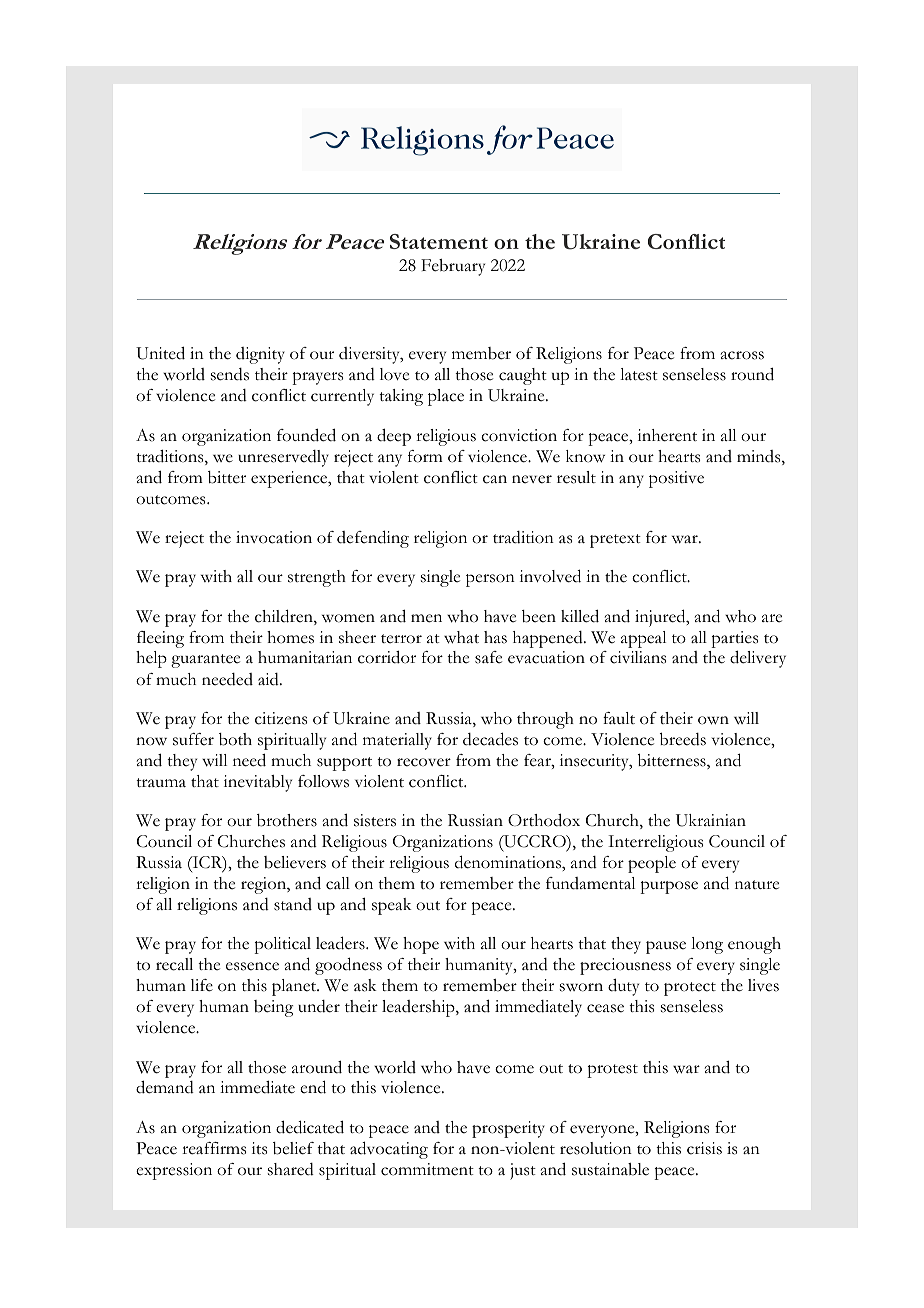 The image size is (924, 1308). I want to click on both, so click(235, 739).
